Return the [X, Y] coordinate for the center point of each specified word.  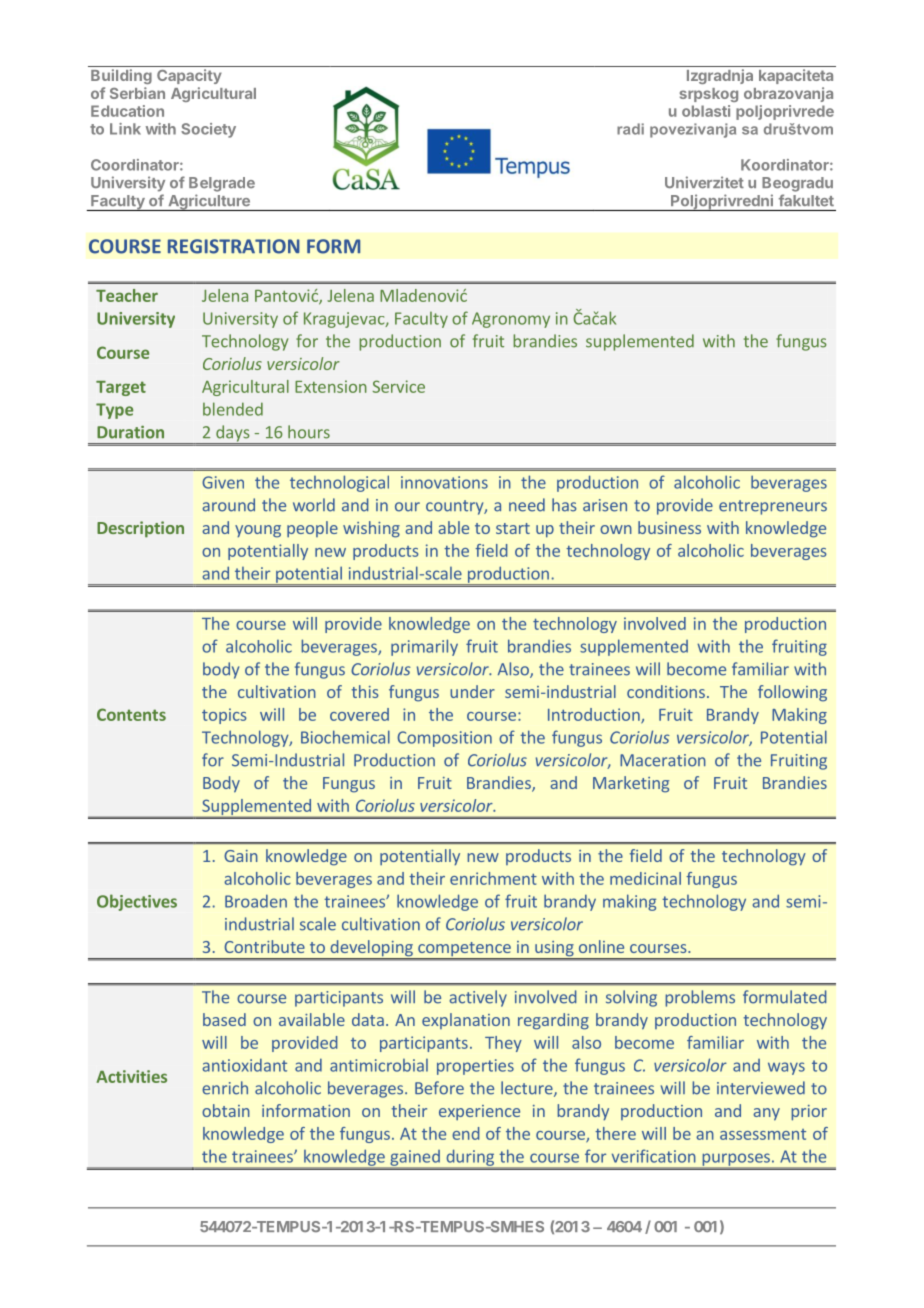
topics [224, 716]
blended [233, 409]
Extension [331, 386]
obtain [226, 1110]
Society [208, 130]
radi [630, 129]
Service [399, 386]
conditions [666, 691]
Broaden [256, 901]
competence [464, 950]
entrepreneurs [773, 507]
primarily [424, 647]
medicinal [645, 878]
